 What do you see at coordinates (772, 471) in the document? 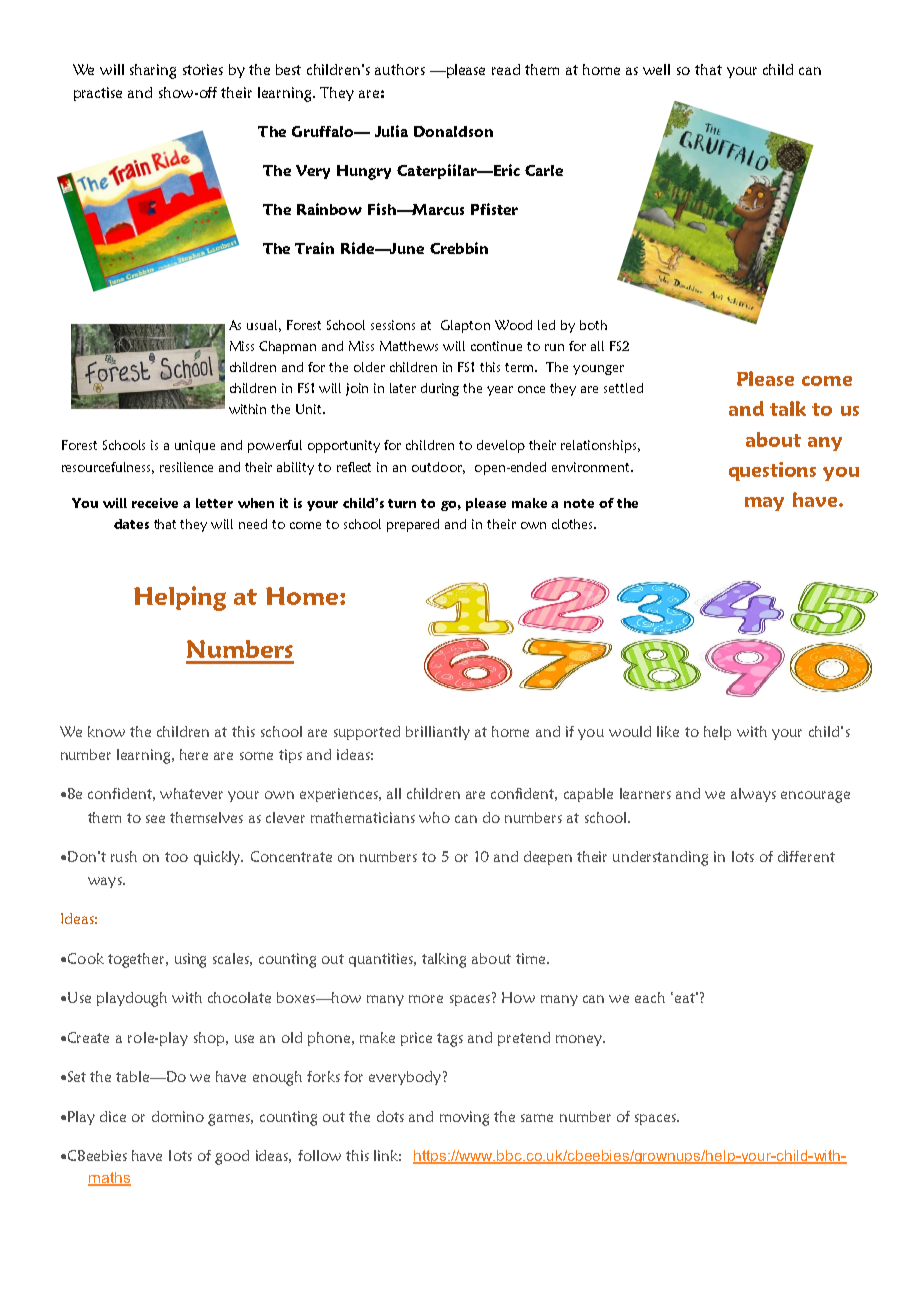
I see `questions` at bounding box center [772, 471].
